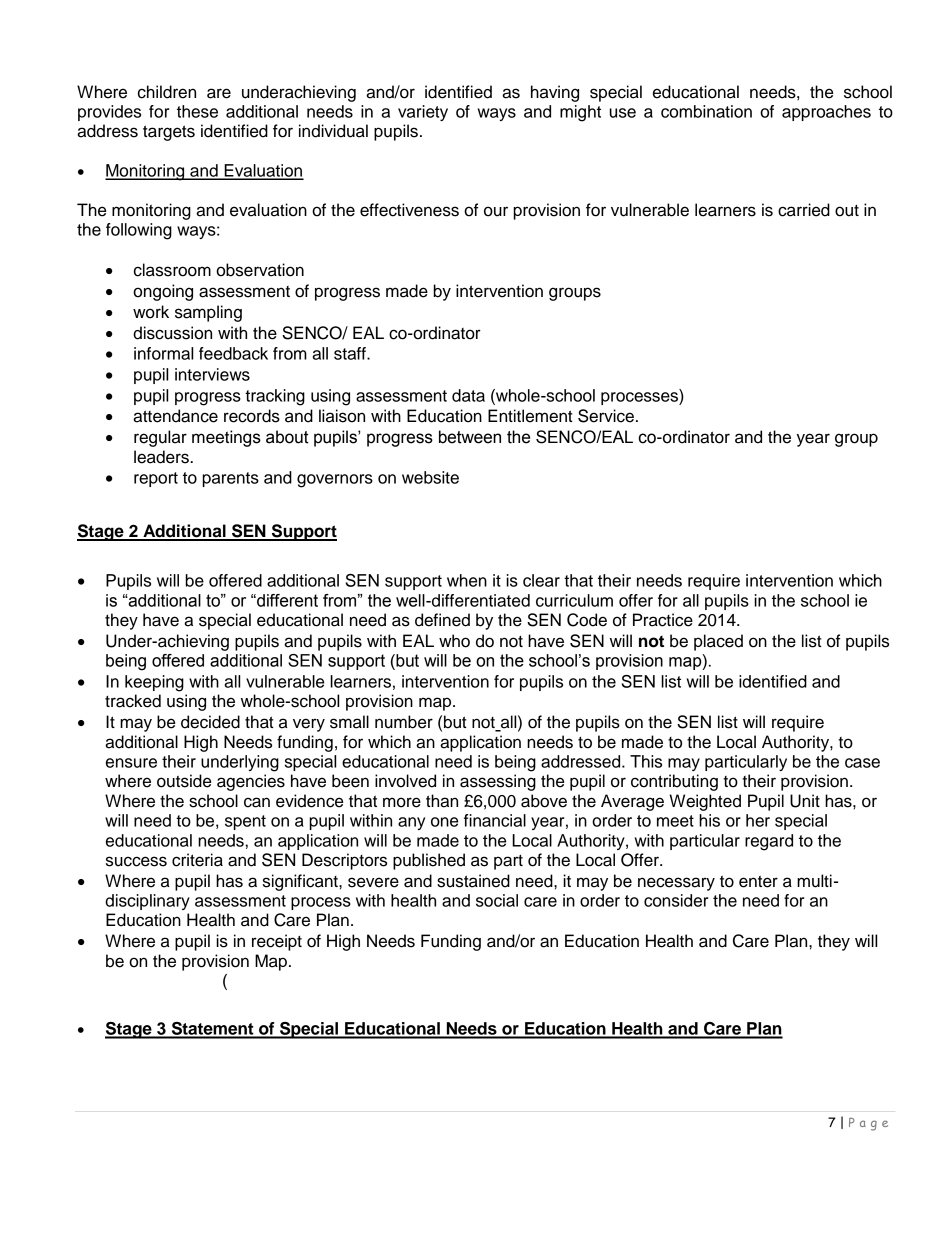 The width and height of the screenshot is (952, 1233). Describe the element at coordinates (826, 113) in the screenshot. I see `approaches` at that location.
